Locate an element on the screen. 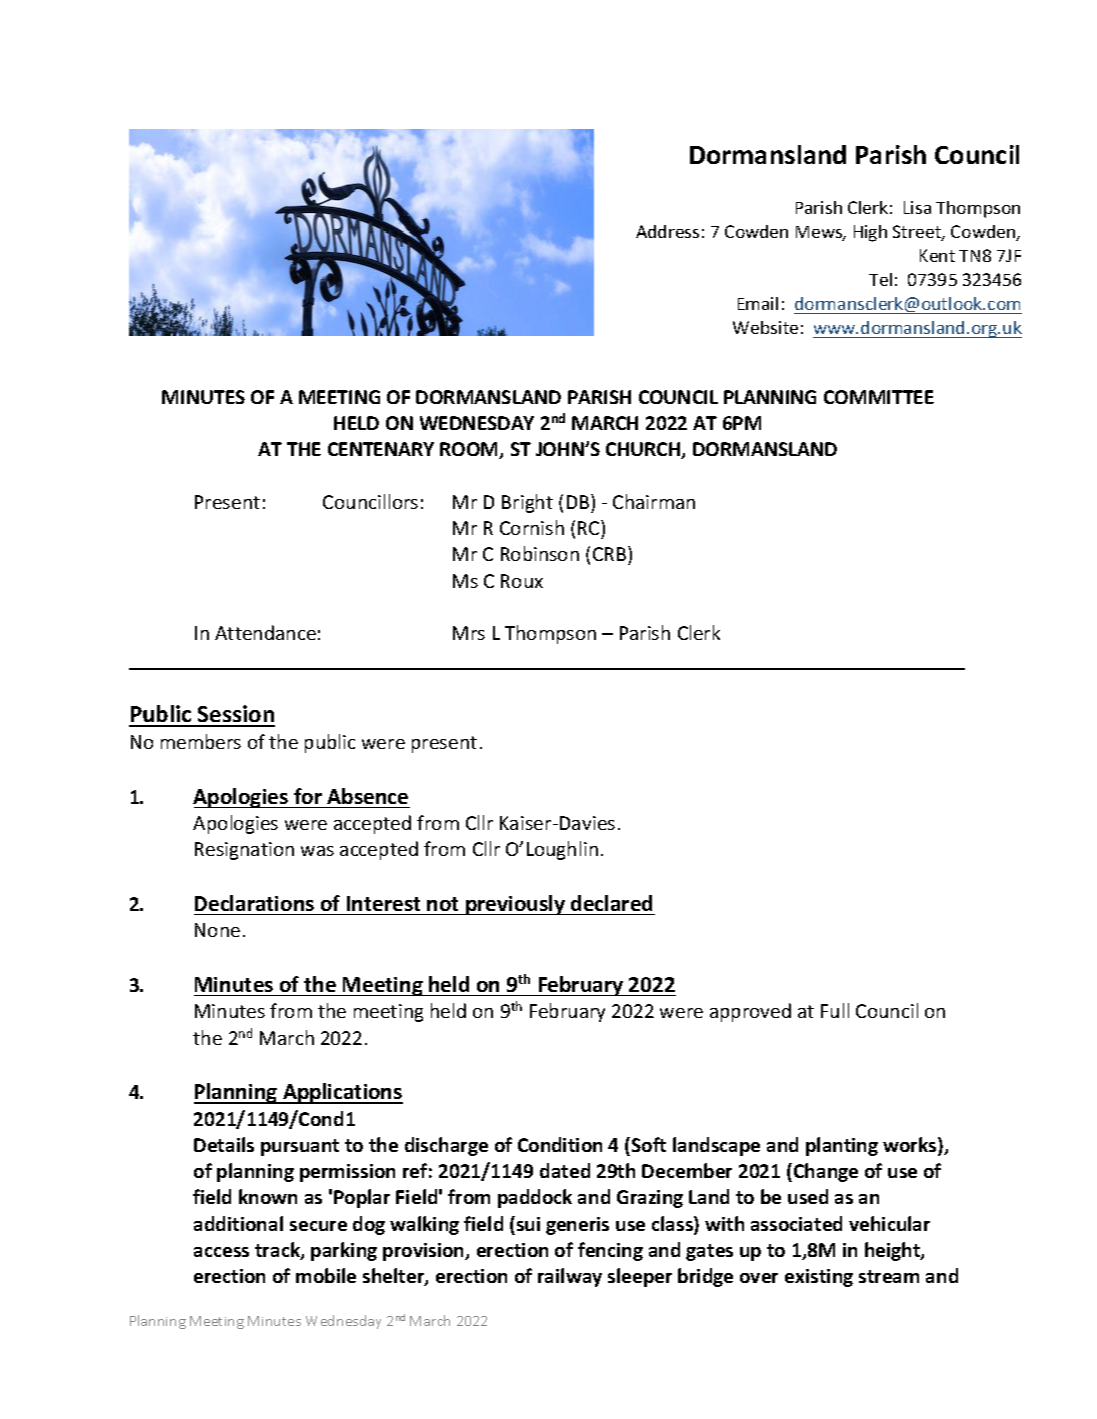 Image resolution: width=1097 pixels, height=1419 pixels. Robinson is located at coordinates (540, 553).
